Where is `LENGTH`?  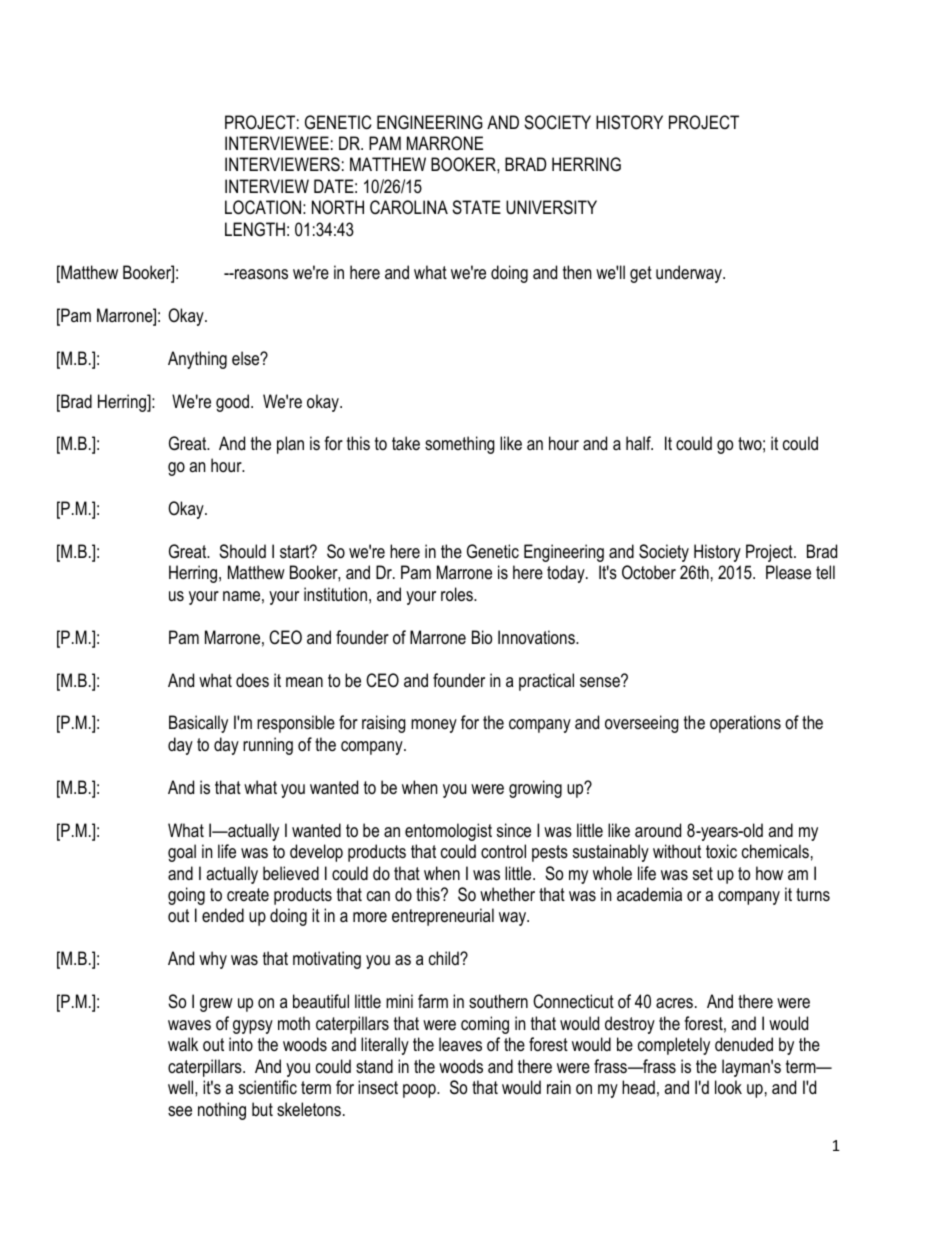 LENGTH is located at coordinates (255, 229).
